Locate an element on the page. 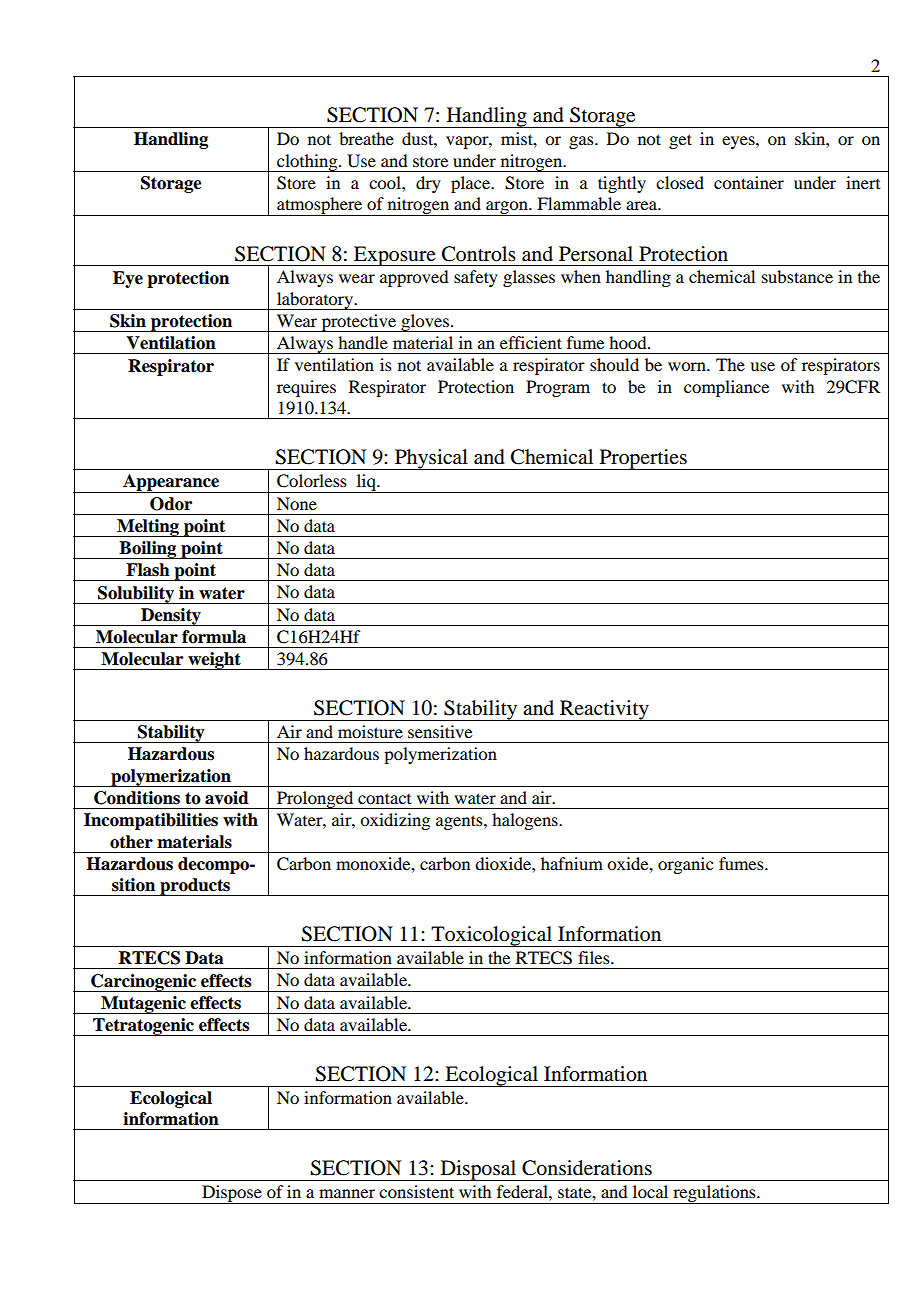 The width and height of the document is (924, 1308). Disposal is located at coordinates (478, 1170).
